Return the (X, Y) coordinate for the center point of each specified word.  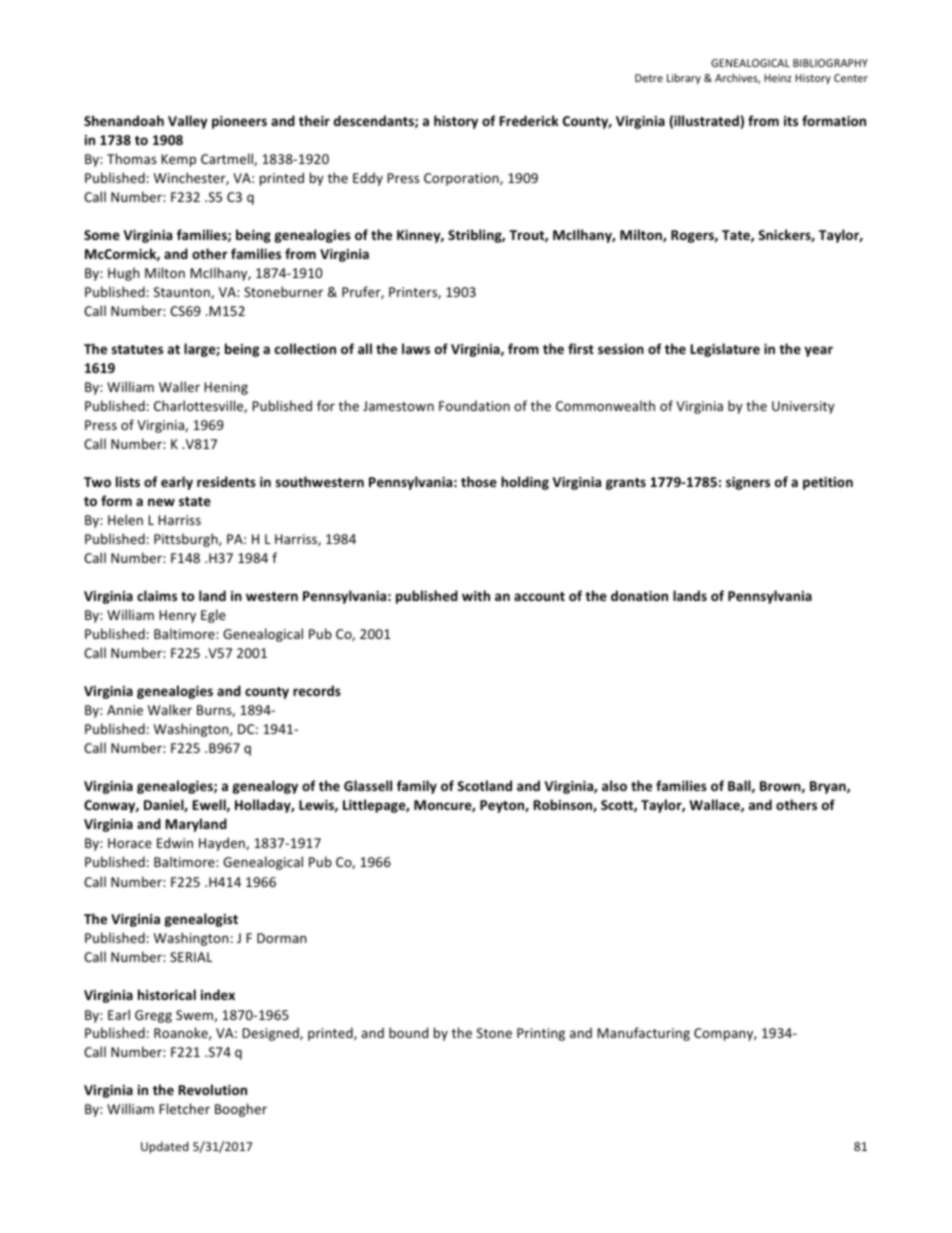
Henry (177, 616)
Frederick (529, 120)
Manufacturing (643, 1034)
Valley (188, 122)
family (417, 787)
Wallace (715, 805)
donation (639, 595)
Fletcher (184, 1108)
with (476, 595)
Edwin (175, 842)
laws (416, 348)
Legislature (725, 350)
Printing (541, 1034)
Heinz (778, 78)
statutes (137, 349)
